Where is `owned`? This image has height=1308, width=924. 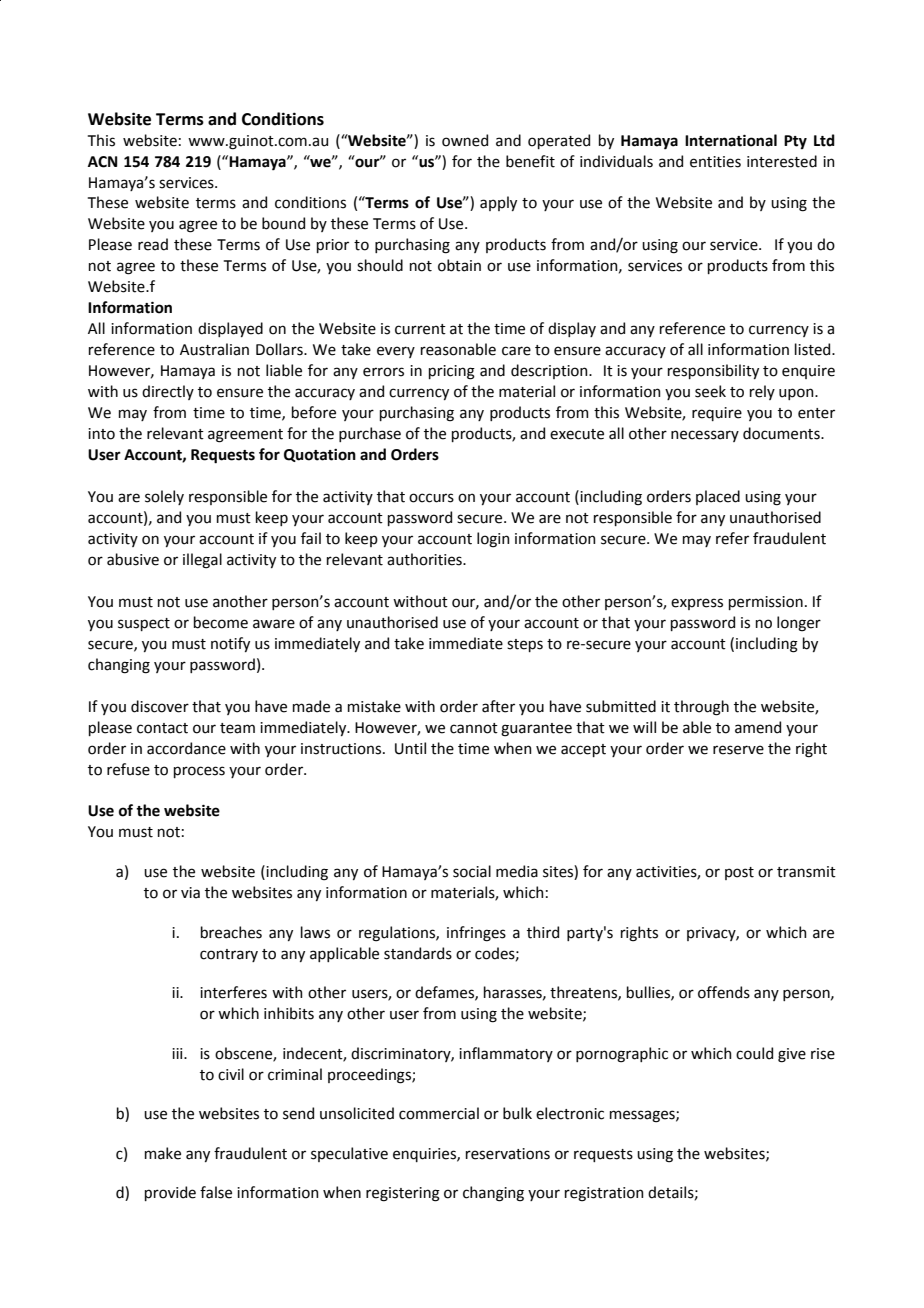
owned is located at coordinates (465, 140).
